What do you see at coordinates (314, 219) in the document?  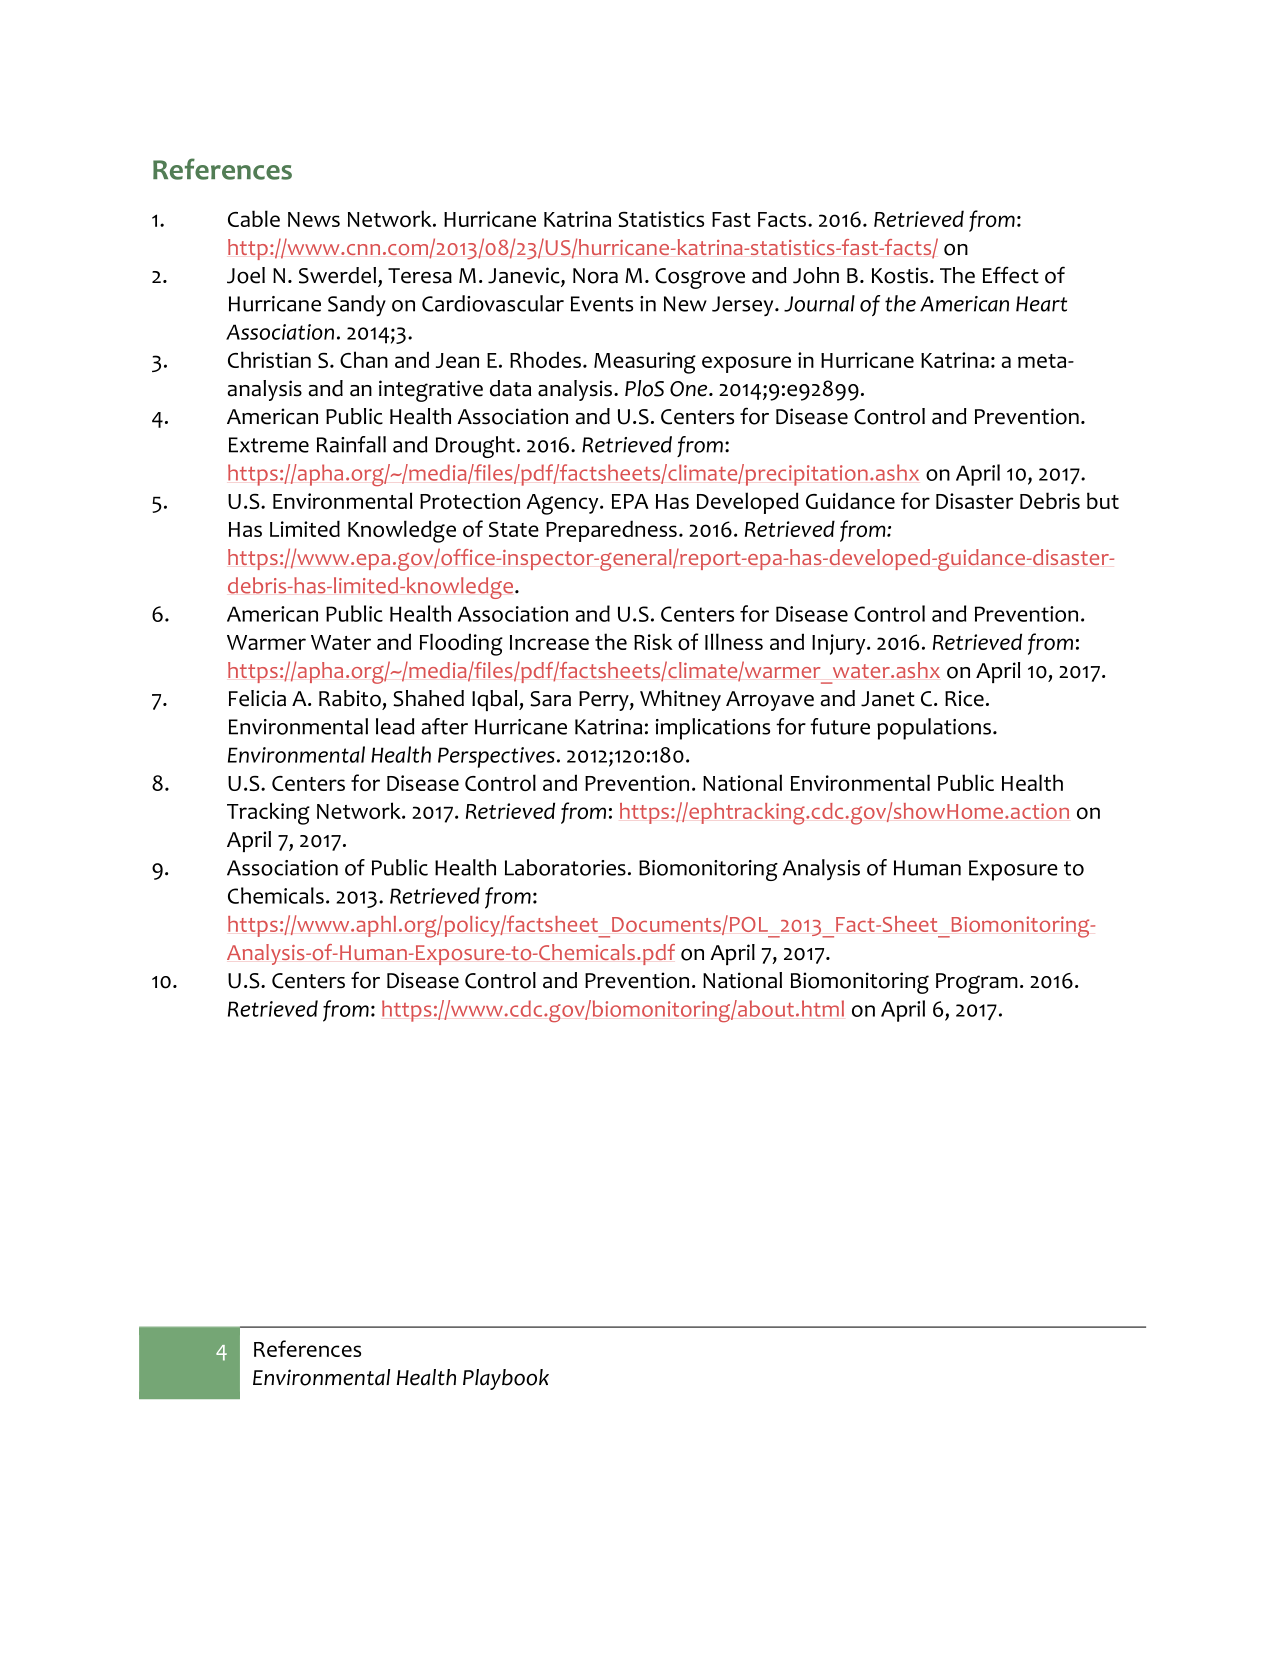 I see `News` at bounding box center [314, 219].
